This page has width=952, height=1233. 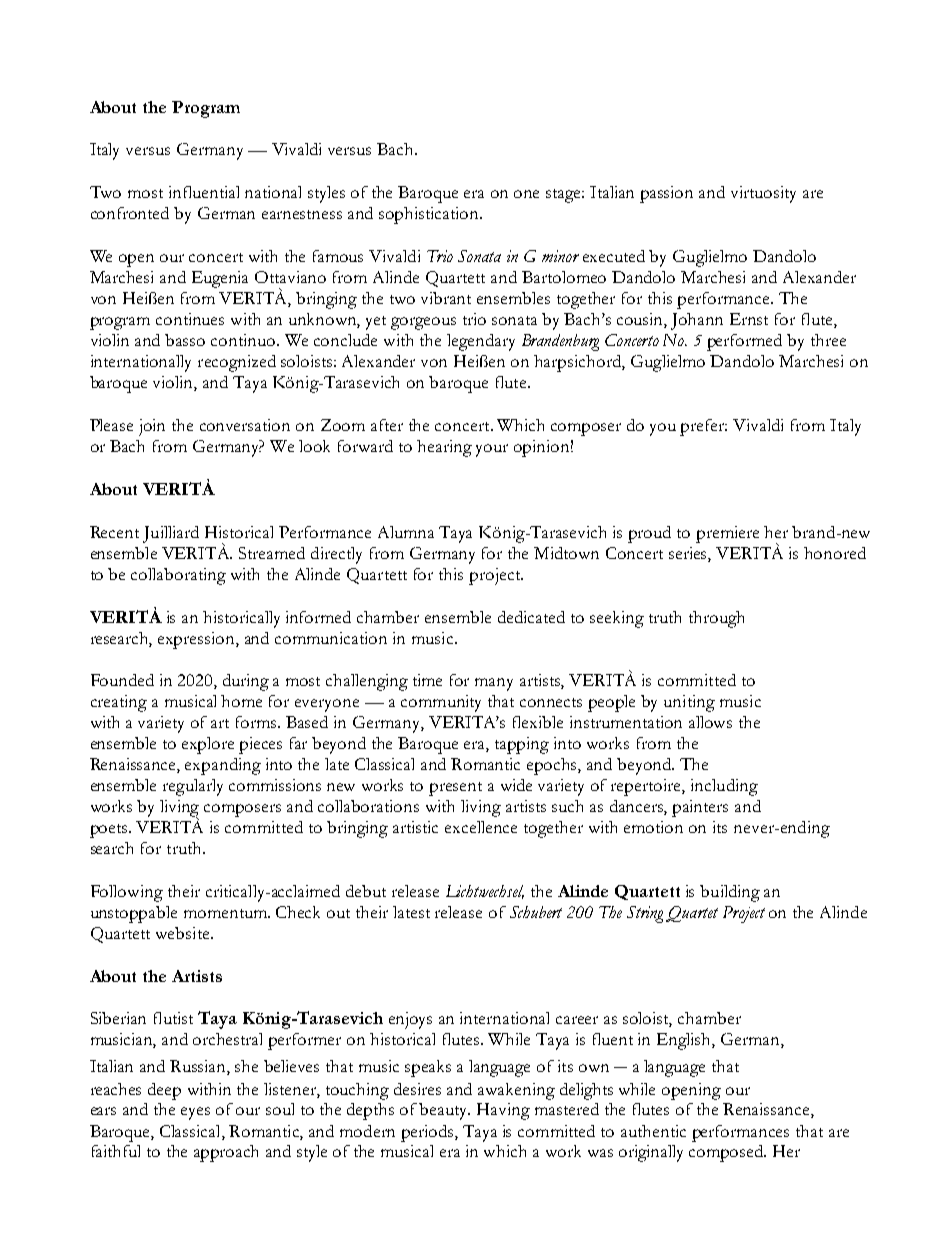 What do you see at coordinates (444, 1111) in the page?
I see `beauty` at bounding box center [444, 1111].
